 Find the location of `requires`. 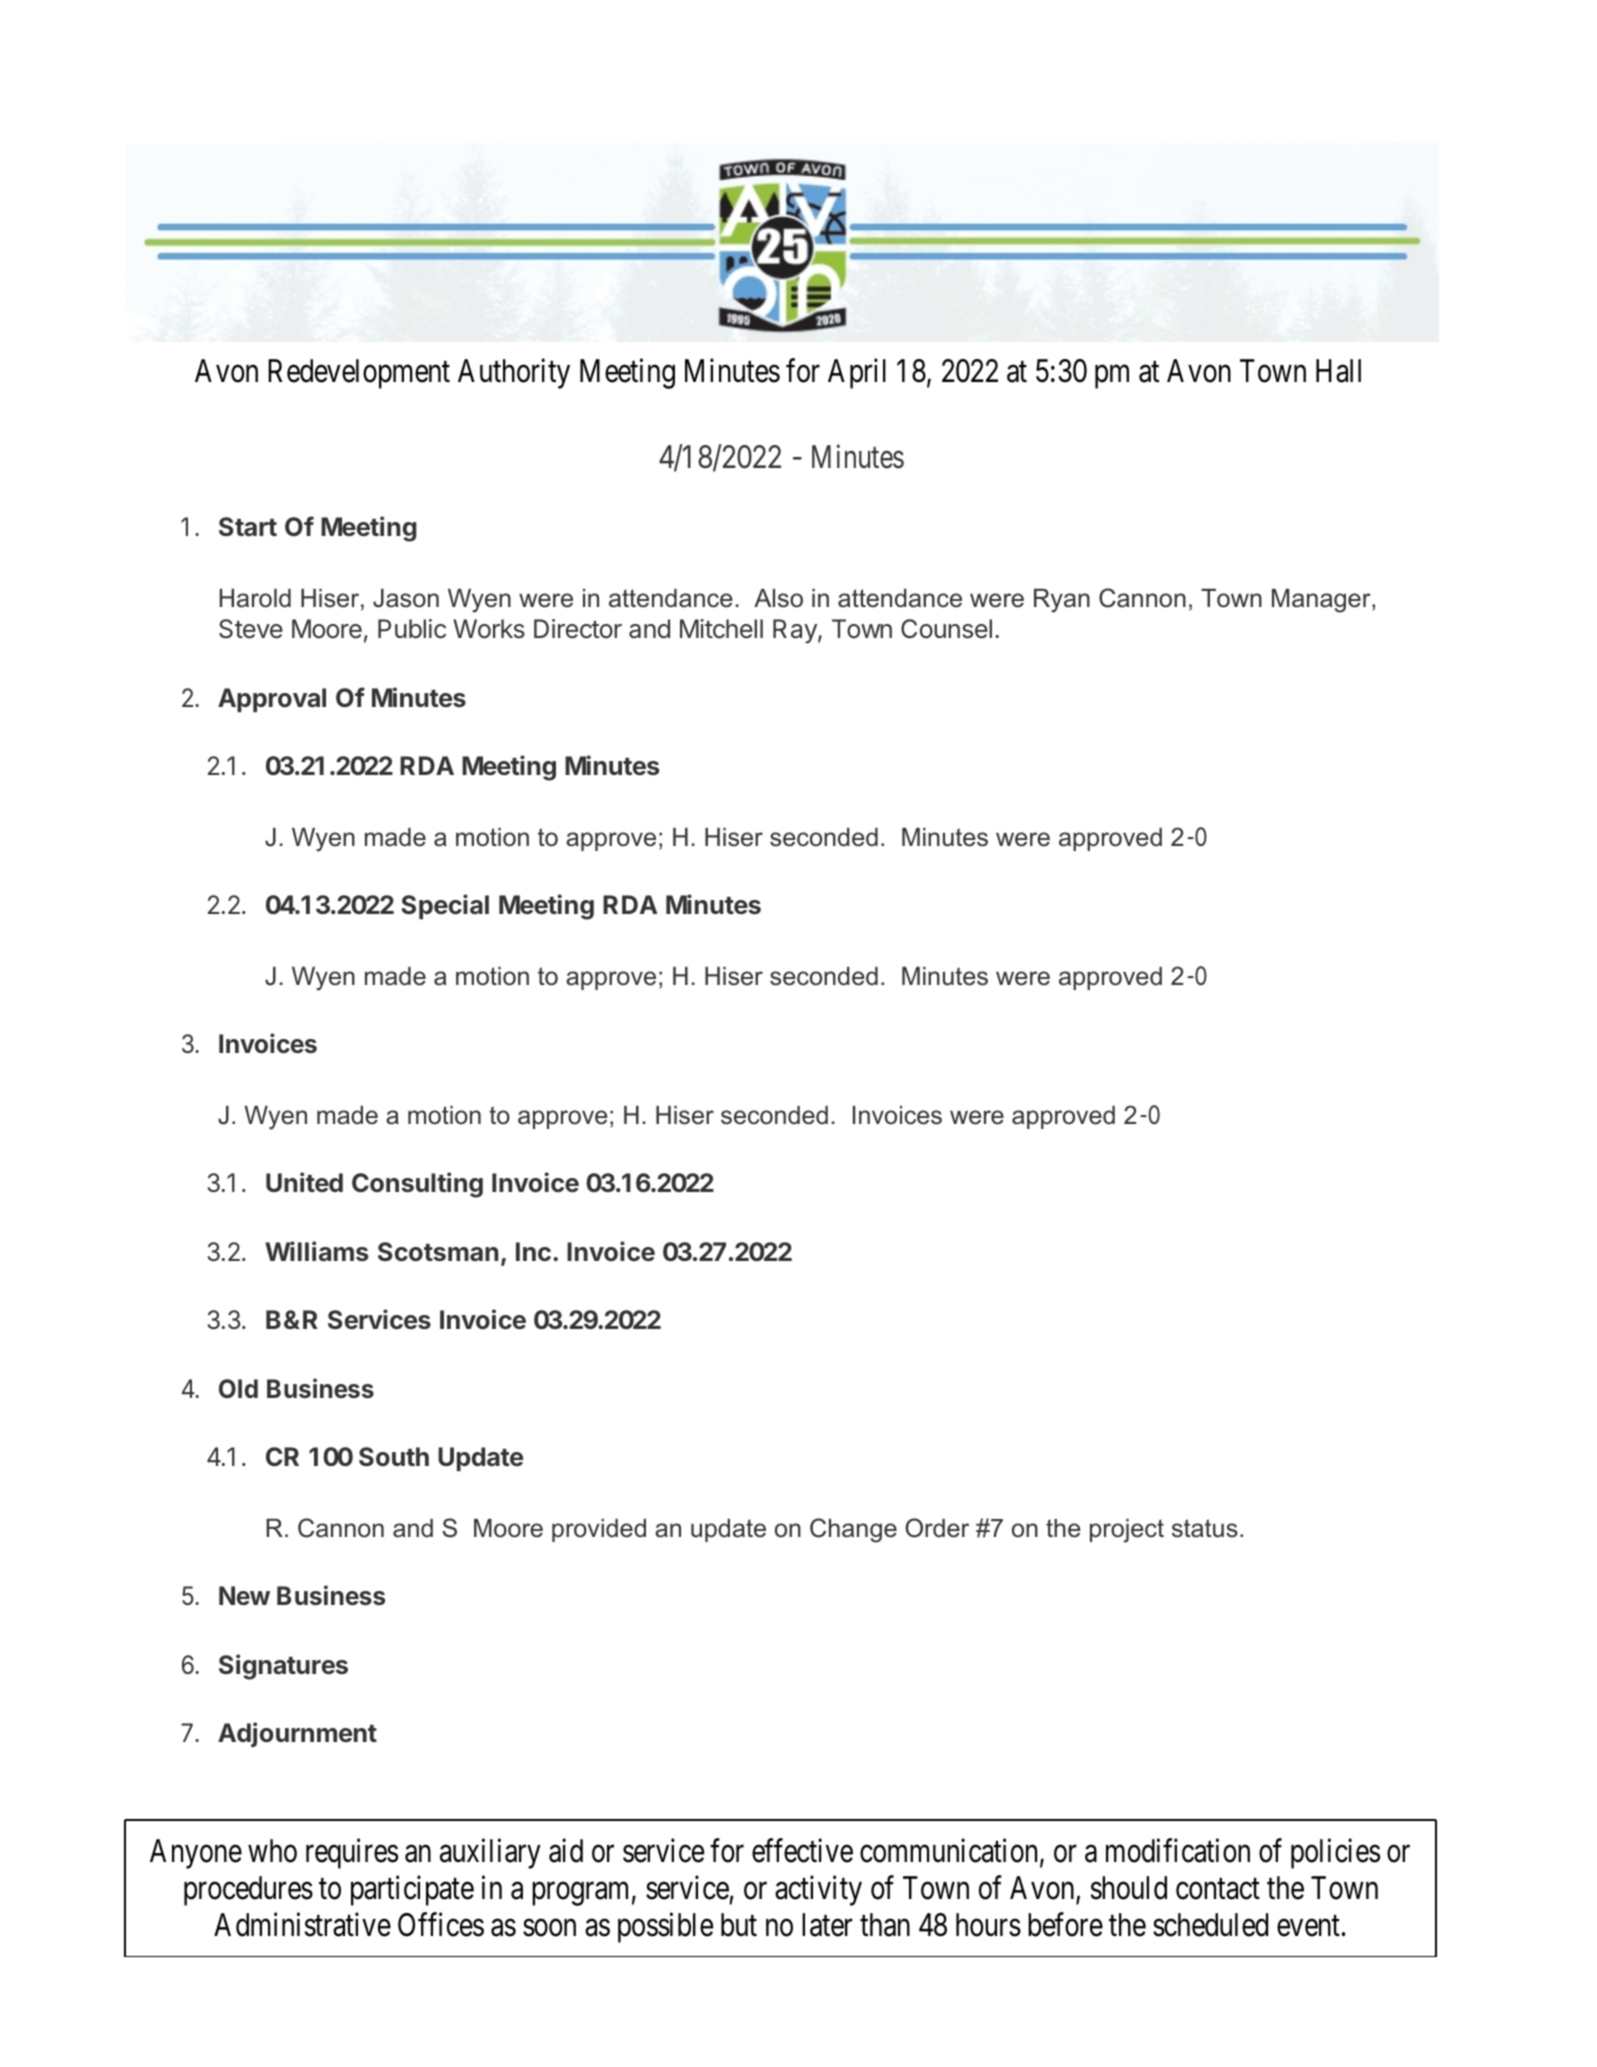

requires is located at coordinates (352, 1853).
